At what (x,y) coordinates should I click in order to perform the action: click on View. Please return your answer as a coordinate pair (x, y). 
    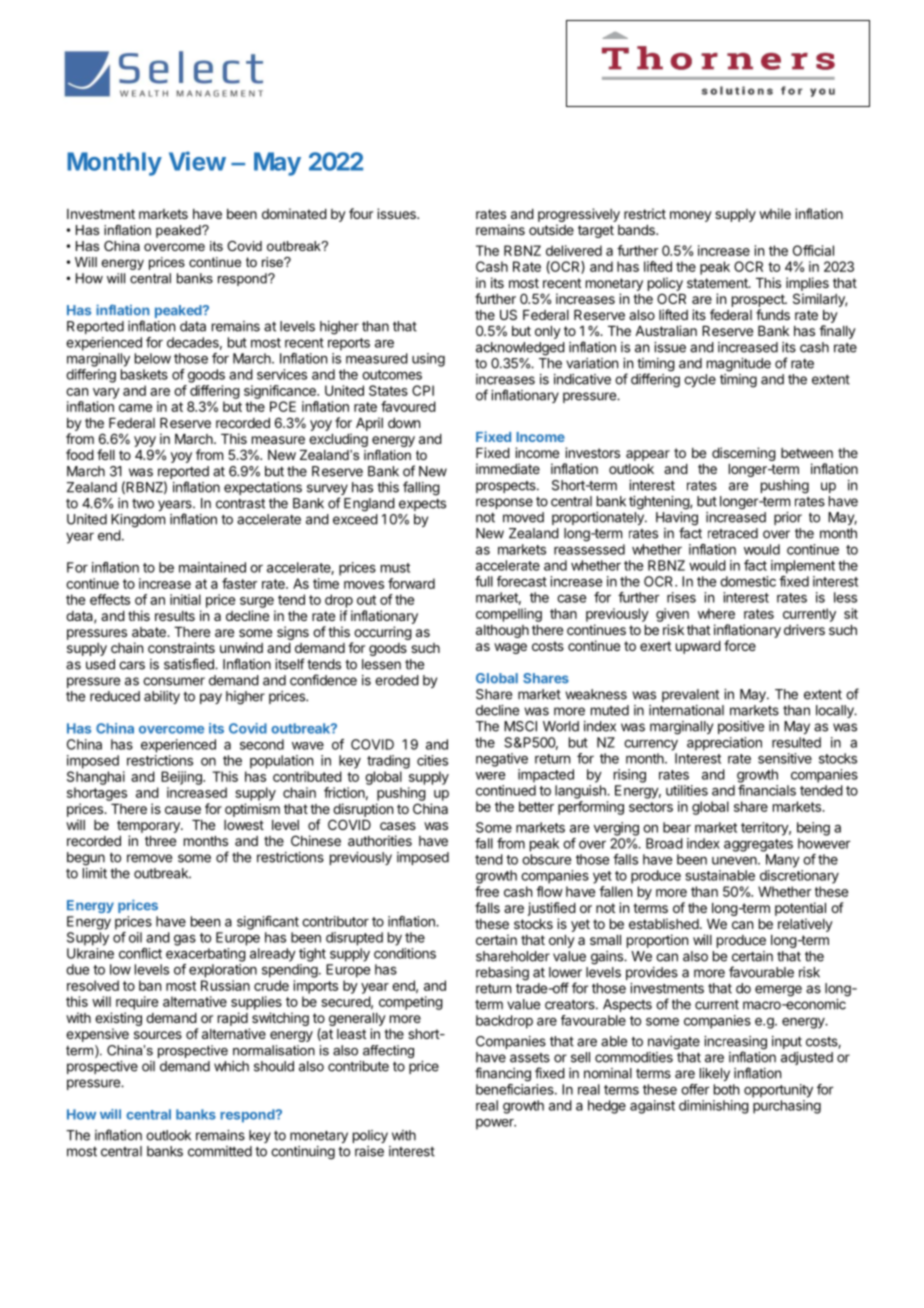
    Looking at the image, I should click on (197, 161).
